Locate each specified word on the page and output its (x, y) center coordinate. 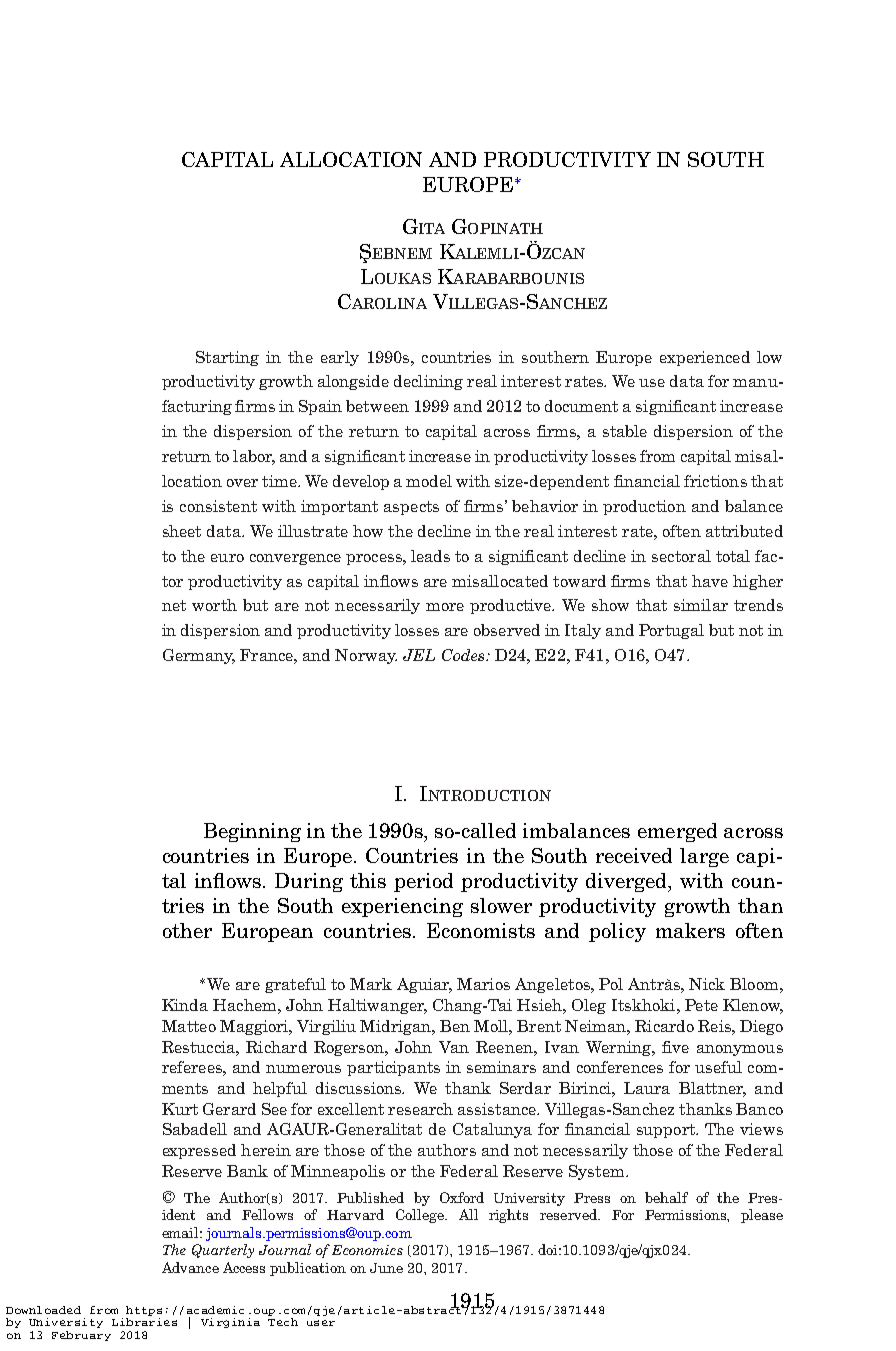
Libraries (144, 1320)
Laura (647, 1088)
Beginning (252, 832)
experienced (705, 358)
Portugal (671, 631)
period (423, 882)
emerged (677, 832)
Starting (227, 358)
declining (428, 382)
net (174, 605)
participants (393, 1068)
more (445, 607)
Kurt (180, 1109)
